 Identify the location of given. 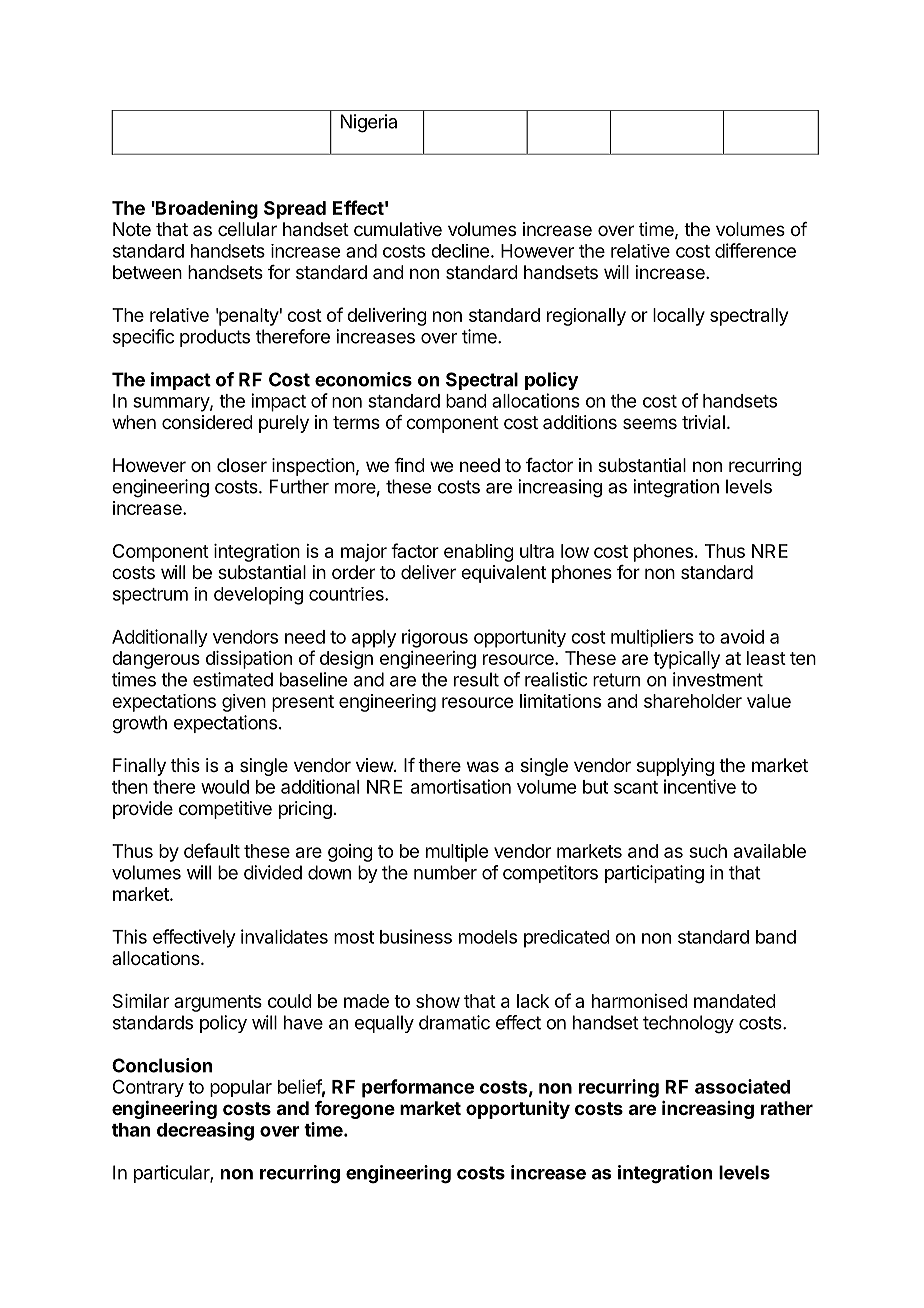
(244, 703).
